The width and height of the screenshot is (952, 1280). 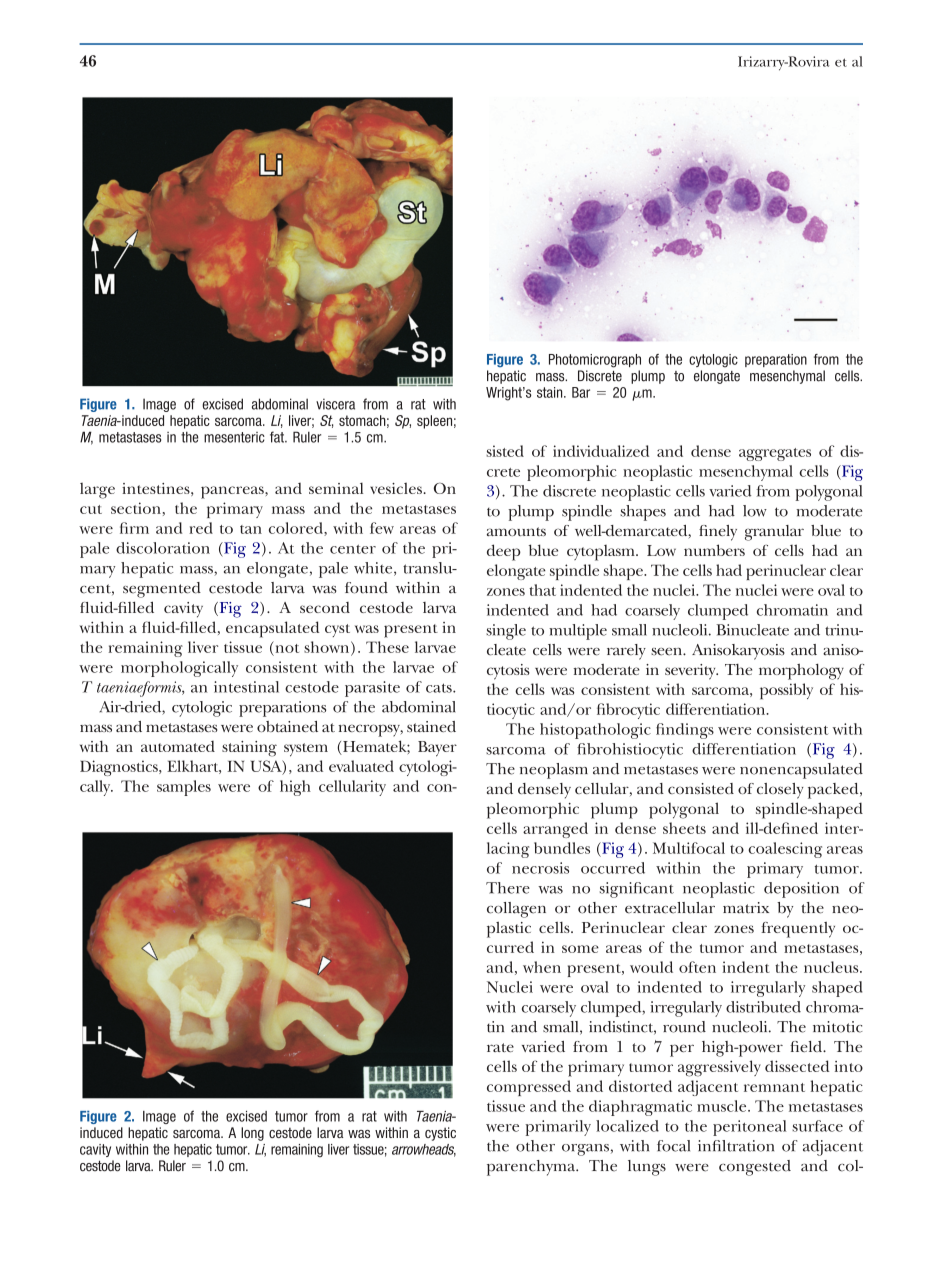 What do you see at coordinates (775, 454) in the screenshot?
I see `aggregates` at bounding box center [775, 454].
